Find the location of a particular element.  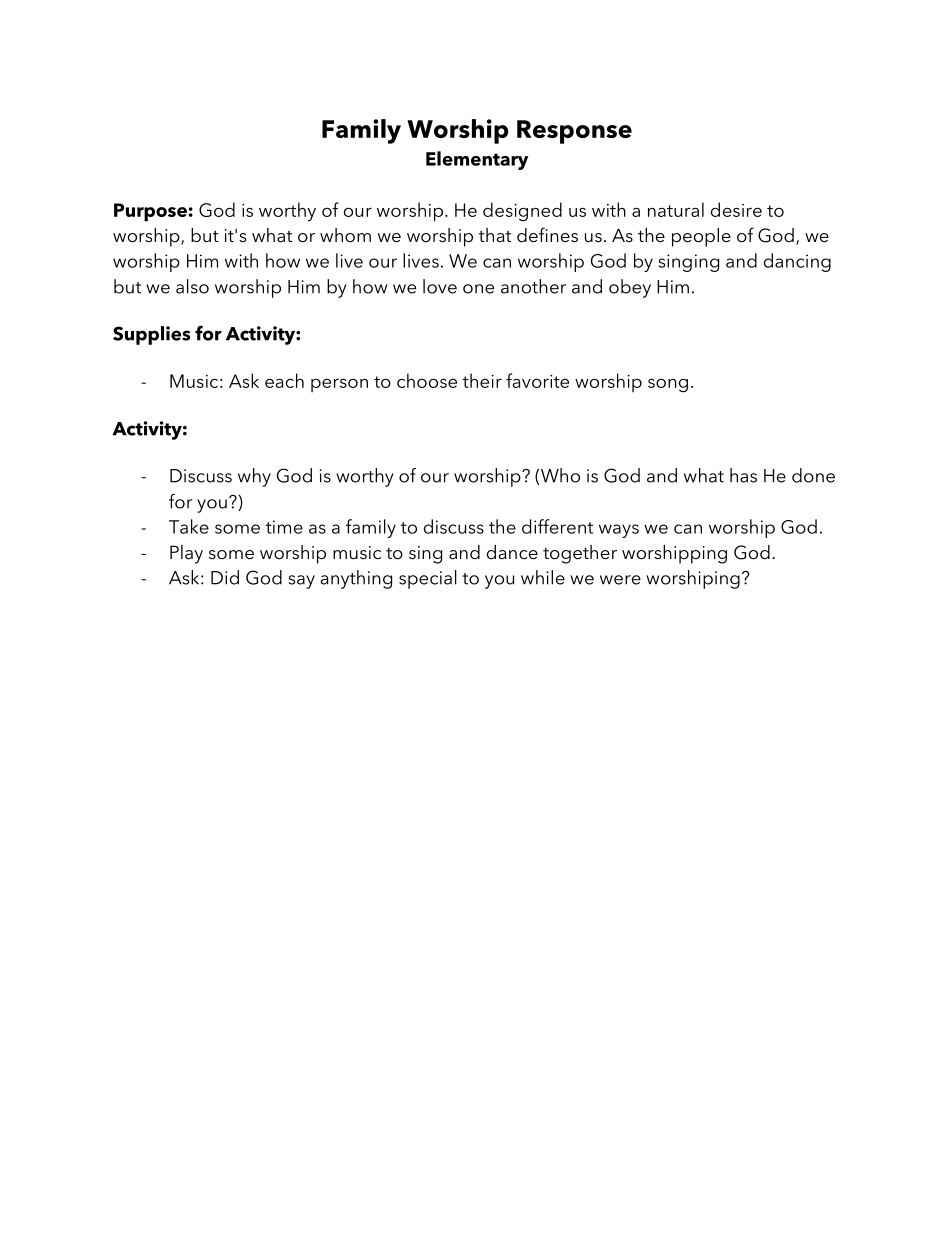

song is located at coordinates (668, 386).
